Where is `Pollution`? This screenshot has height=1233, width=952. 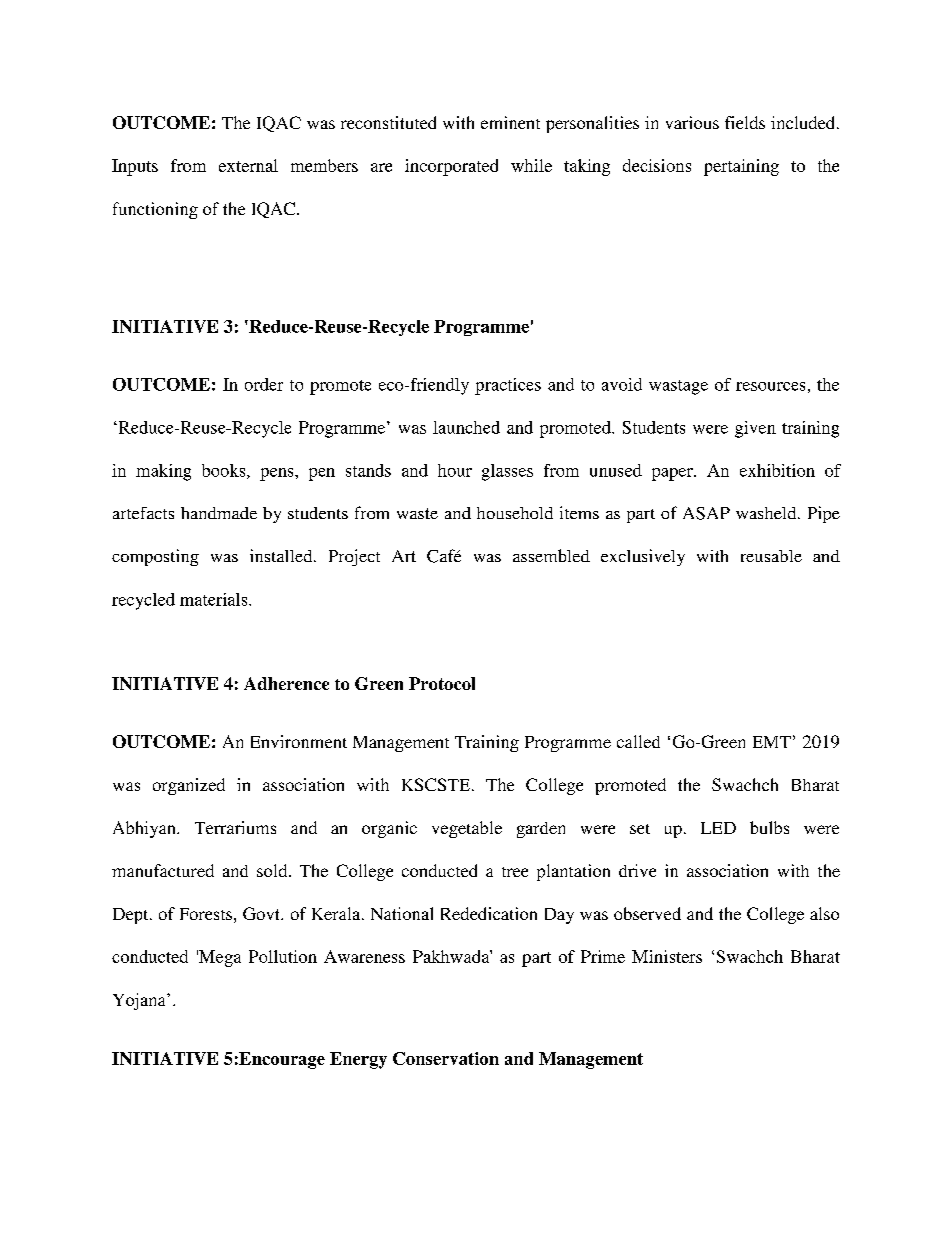
Pollution is located at coordinates (283, 956).
